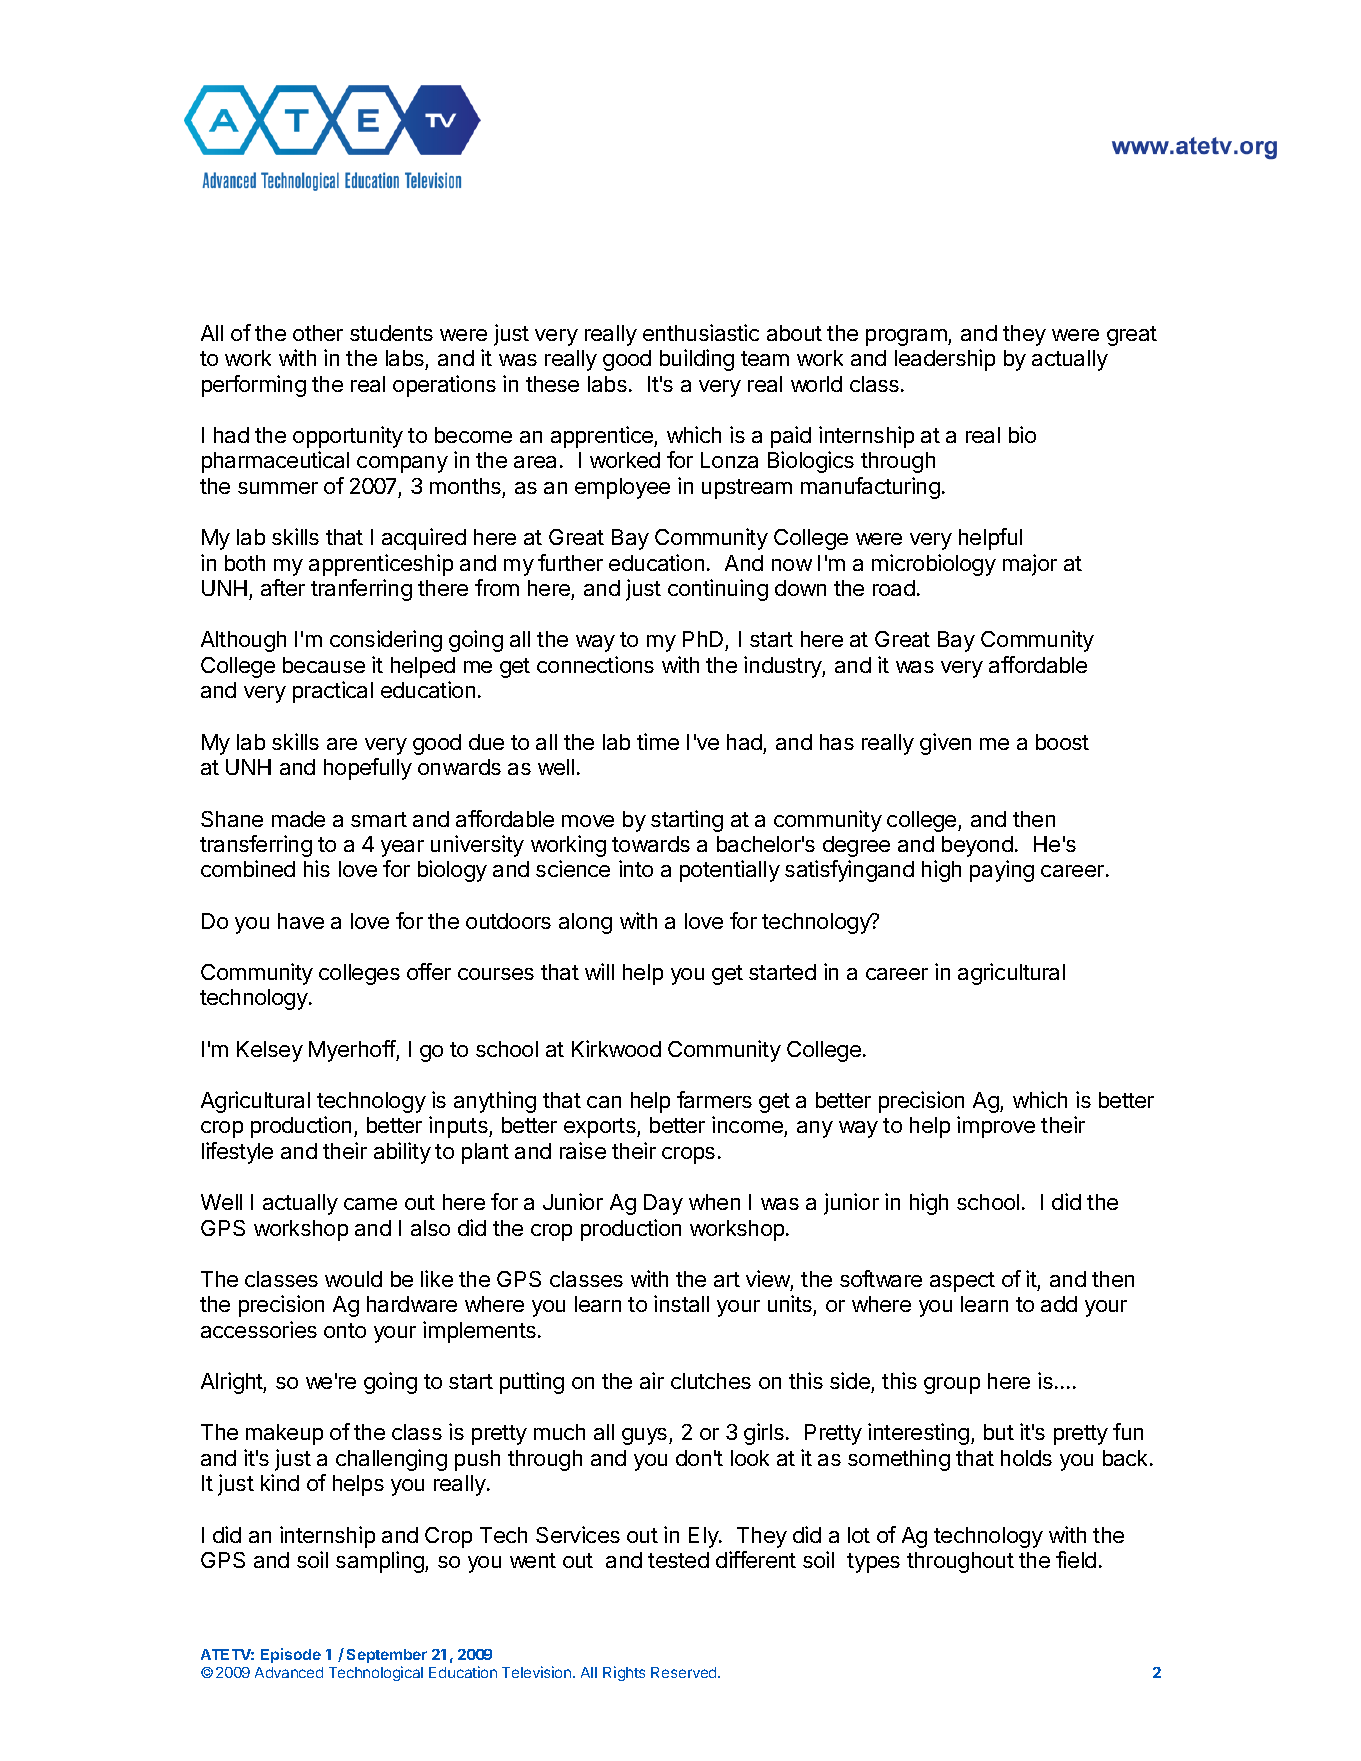  Describe the element at coordinates (697, 360) in the screenshot. I see `building` at that location.
